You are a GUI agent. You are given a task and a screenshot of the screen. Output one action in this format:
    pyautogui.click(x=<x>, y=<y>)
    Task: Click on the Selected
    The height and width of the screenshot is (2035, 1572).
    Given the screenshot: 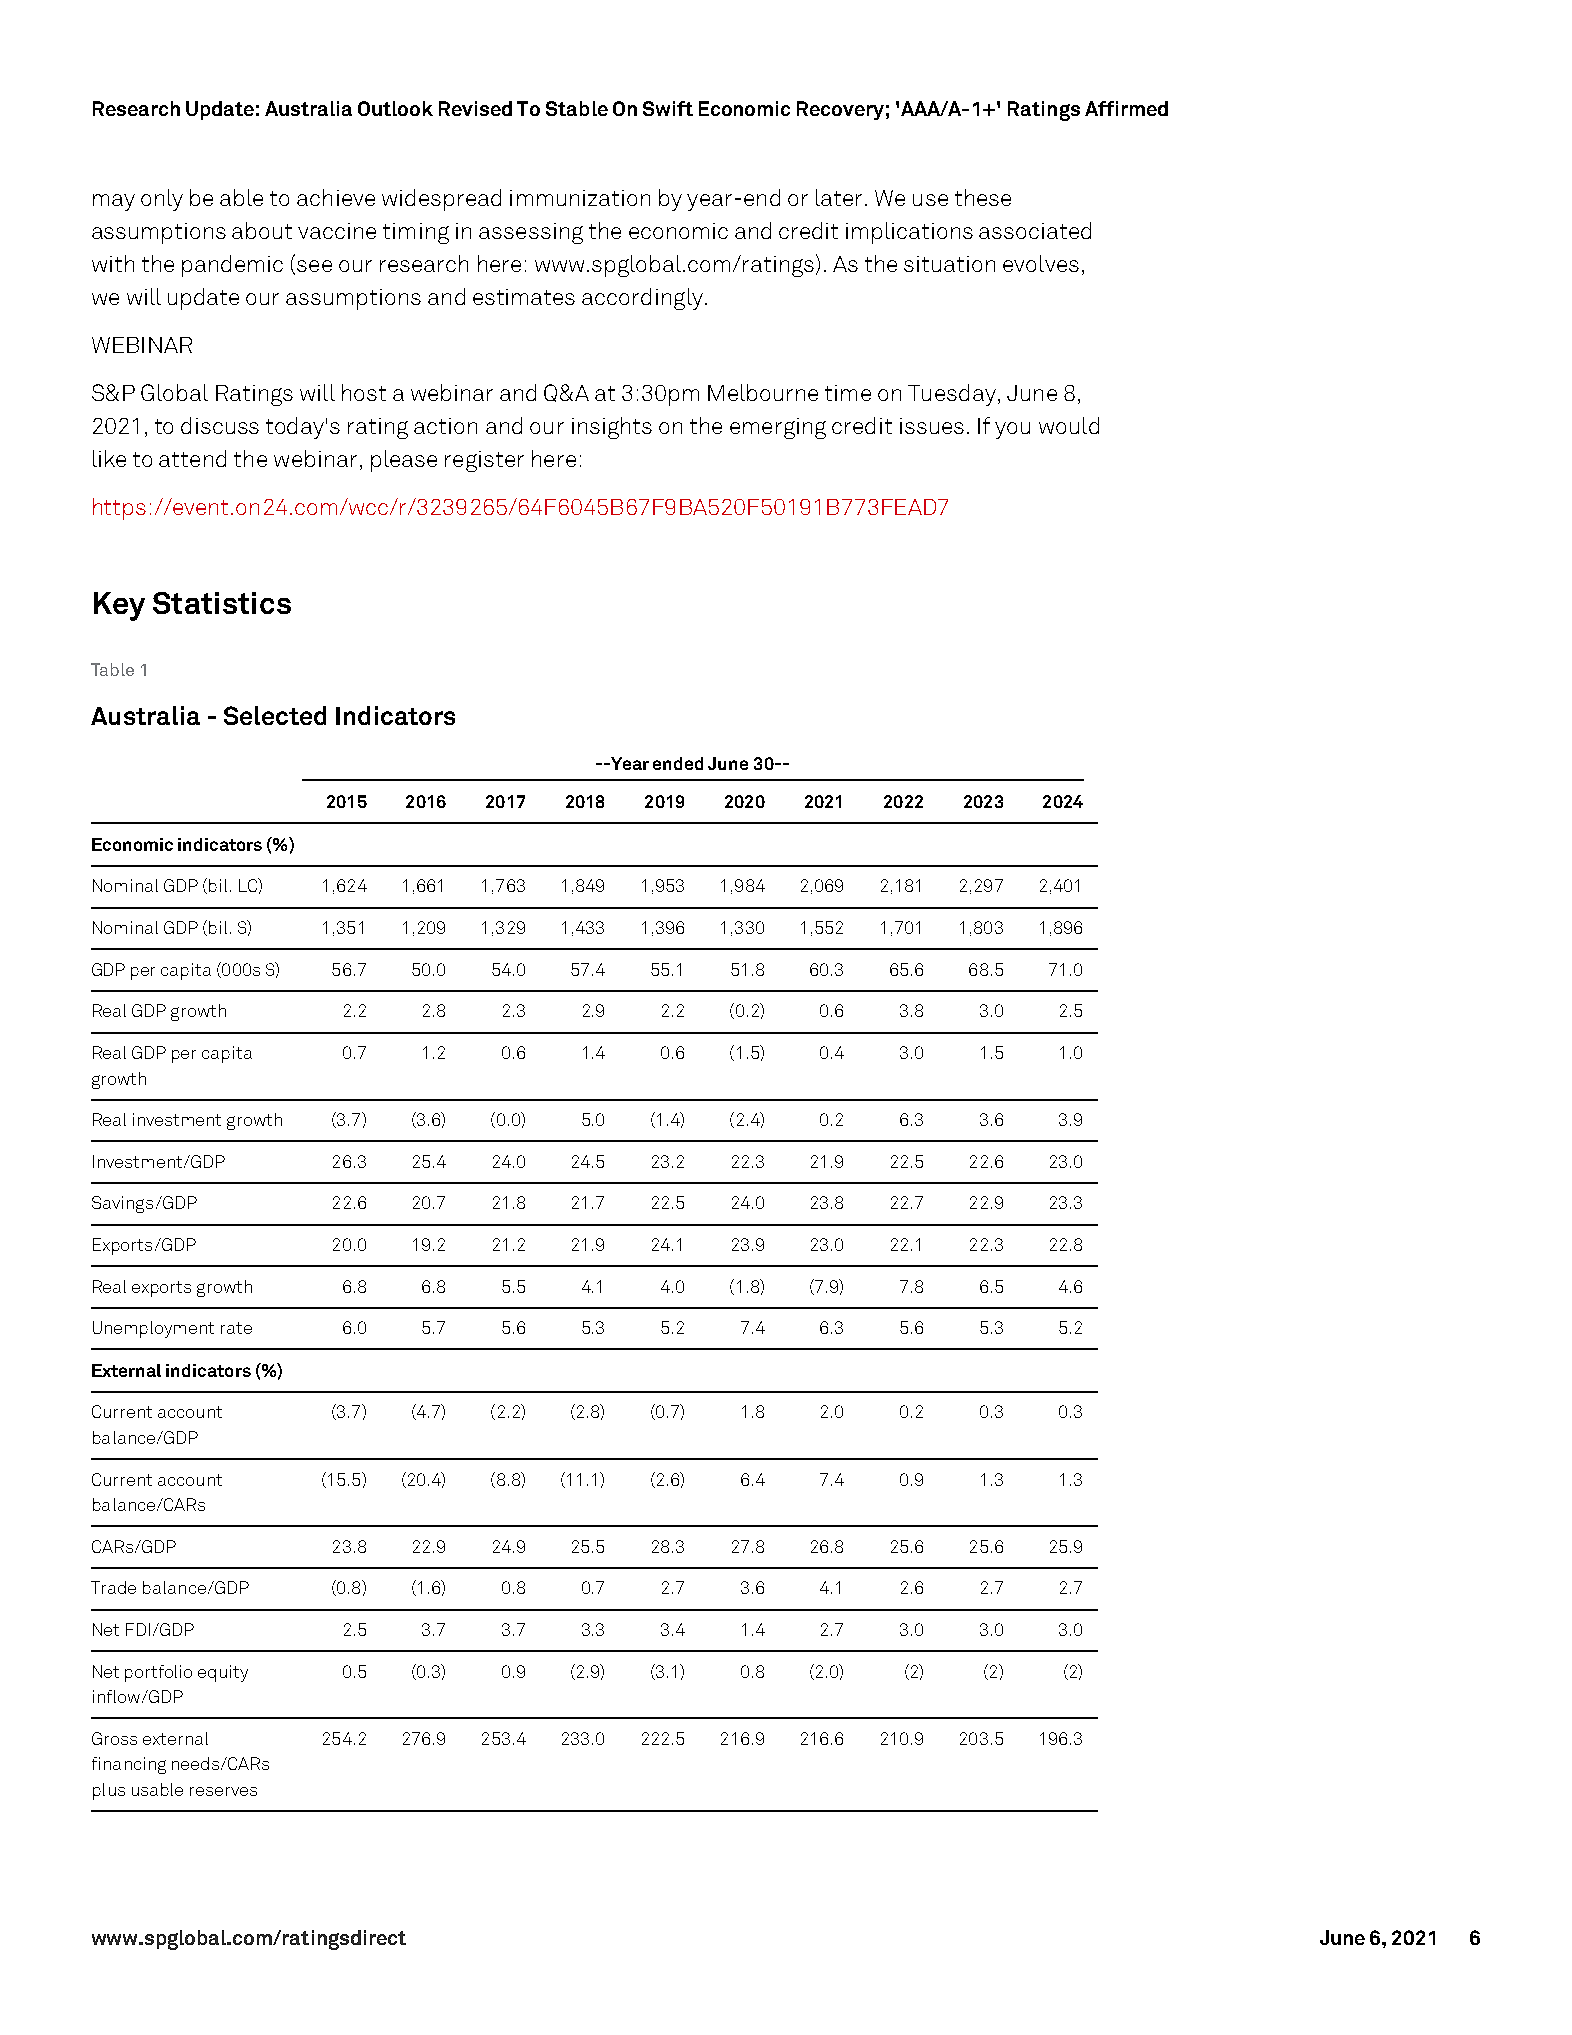 What is the action you would take?
    pyautogui.click(x=275, y=715)
